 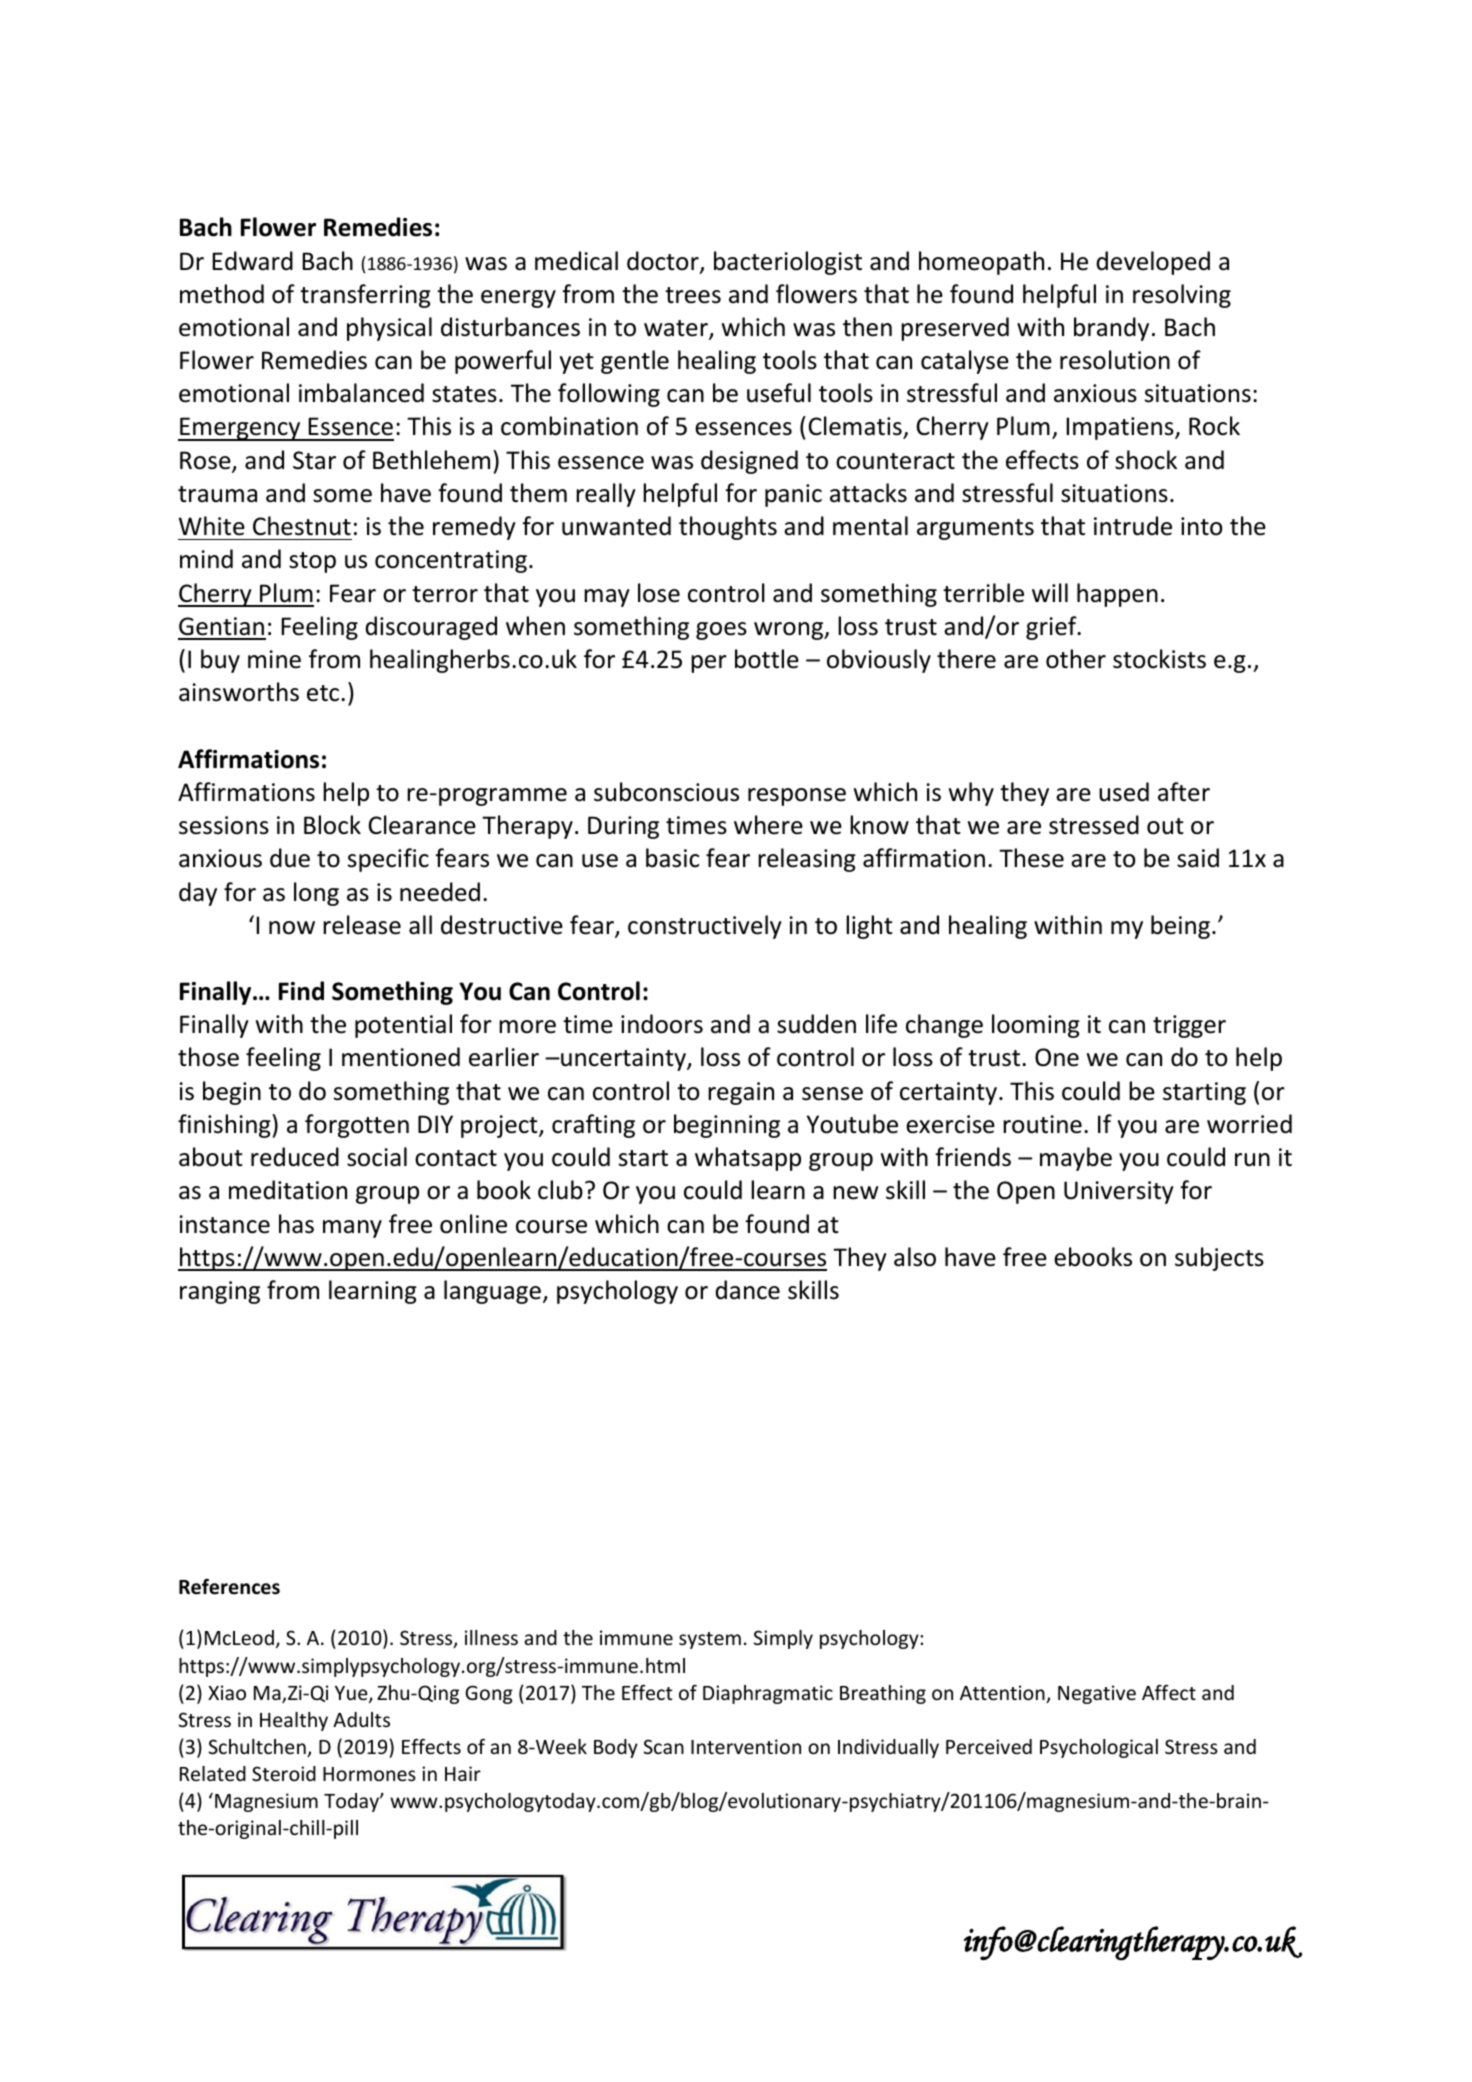 I want to click on etc, so click(x=324, y=693).
